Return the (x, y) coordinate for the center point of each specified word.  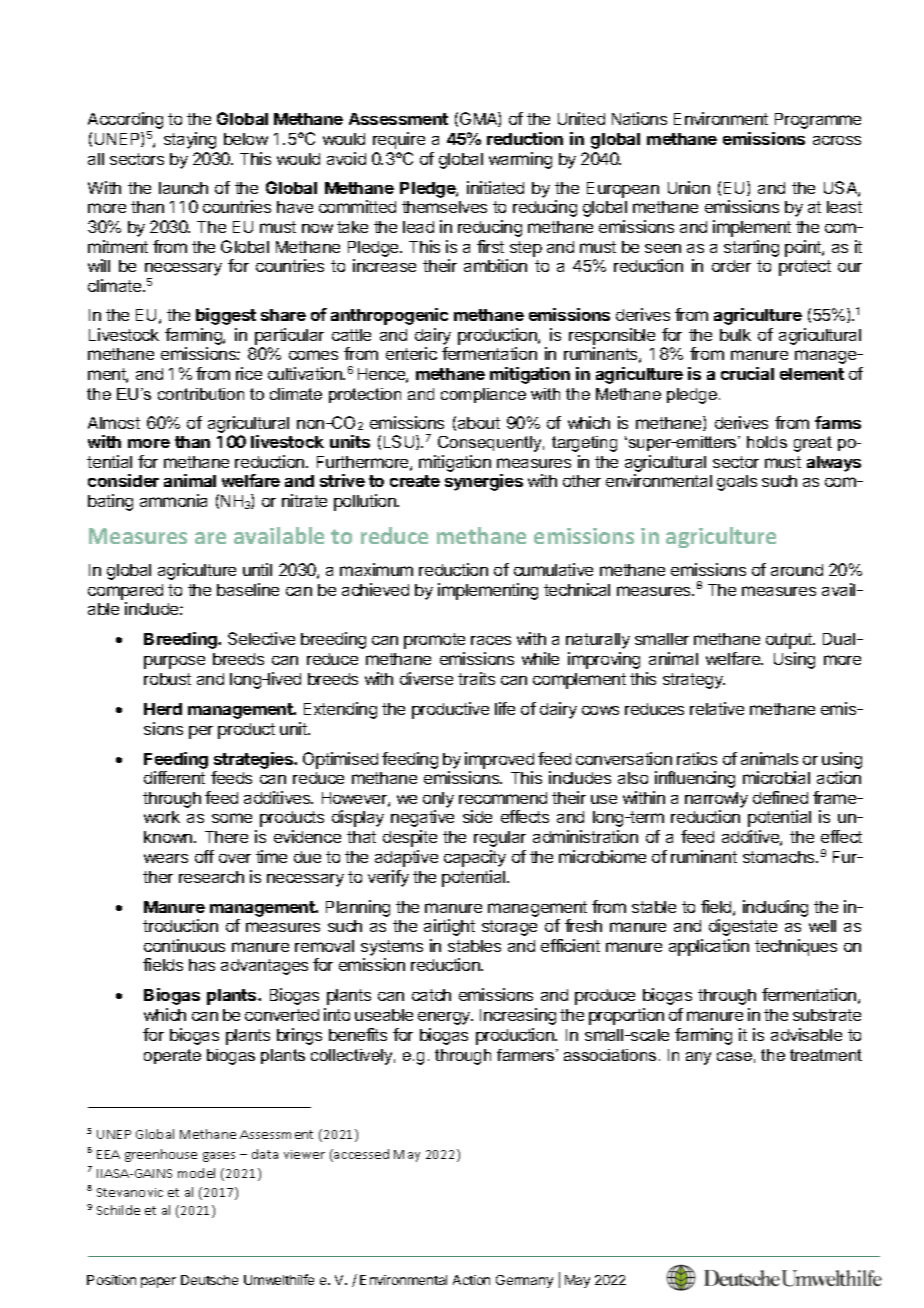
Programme (818, 121)
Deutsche (209, 1280)
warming (520, 160)
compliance (483, 395)
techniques (796, 947)
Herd (163, 709)
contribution (201, 394)
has (202, 965)
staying (190, 140)
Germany (524, 1281)
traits (476, 678)
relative (717, 708)
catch (431, 995)
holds (767, 442)
